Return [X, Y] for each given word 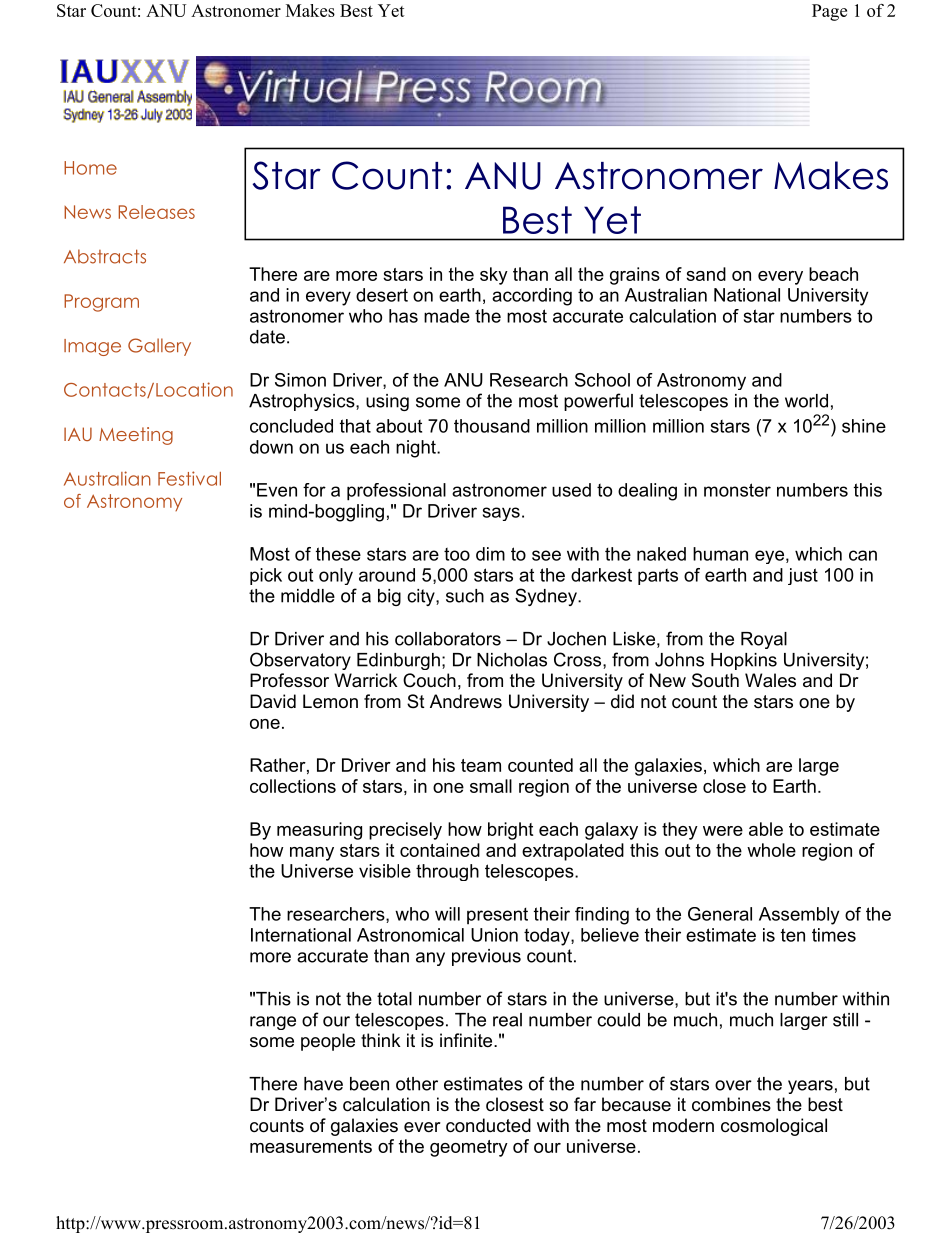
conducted [488, 1125]
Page [829, 12]
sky [494, 276]
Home [90, 168]
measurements [311, 1146]
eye [769, 557]
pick [266, 576]
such [465, 596]
